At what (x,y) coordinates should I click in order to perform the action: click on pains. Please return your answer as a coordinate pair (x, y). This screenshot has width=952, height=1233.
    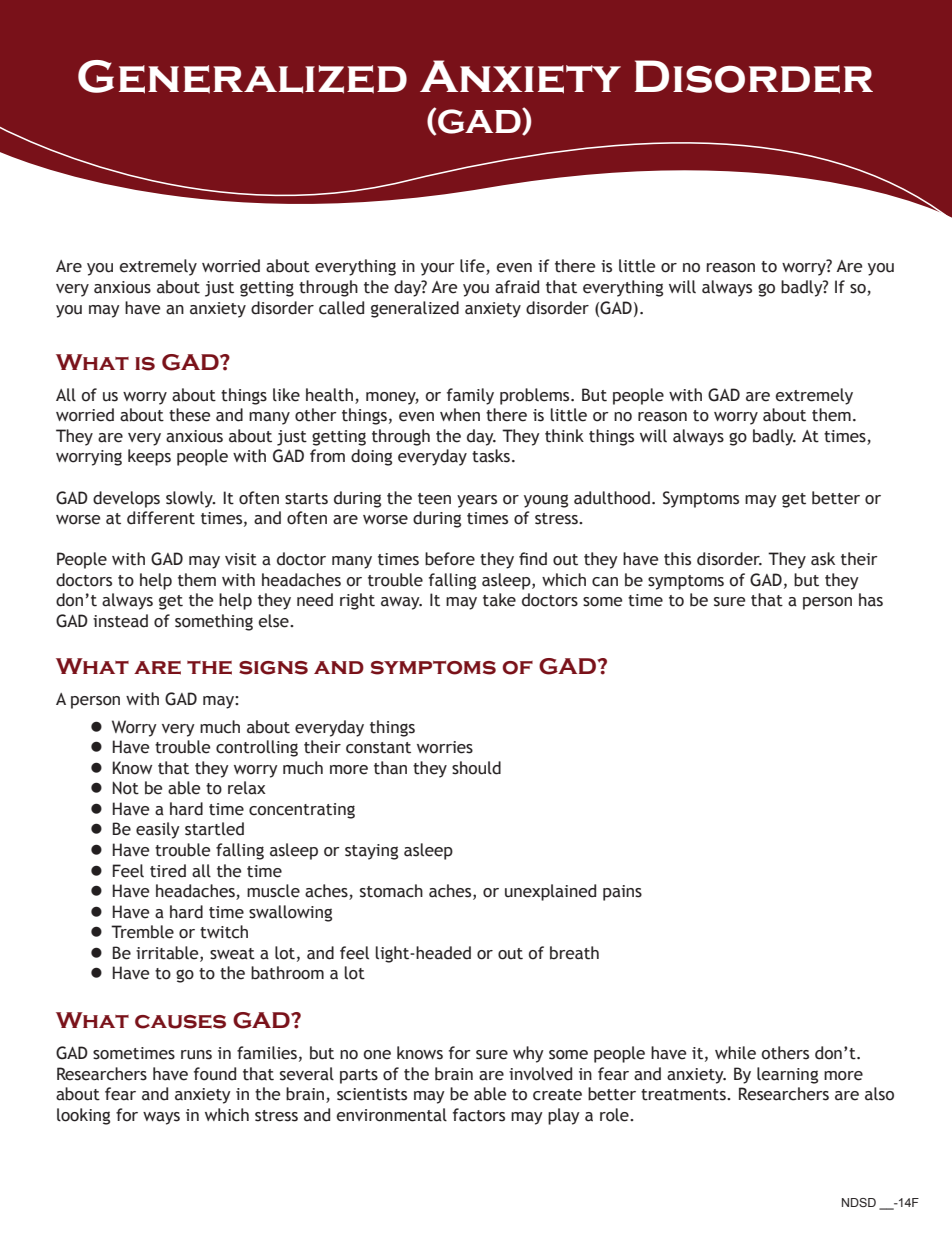
    Looking at the image, I should click on (622, 893).
